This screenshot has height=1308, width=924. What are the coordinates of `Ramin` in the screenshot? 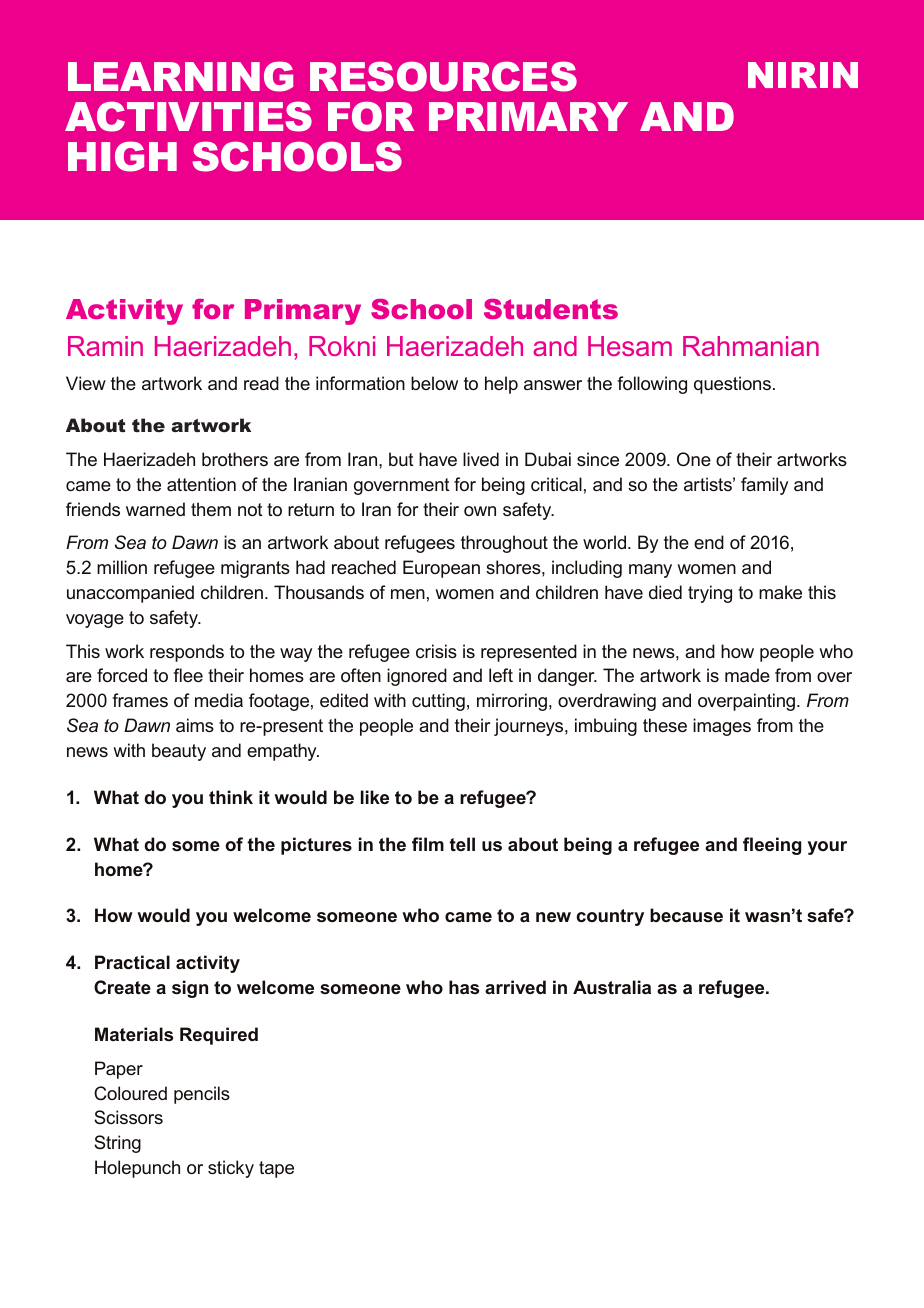 It's located at (105, 346).
